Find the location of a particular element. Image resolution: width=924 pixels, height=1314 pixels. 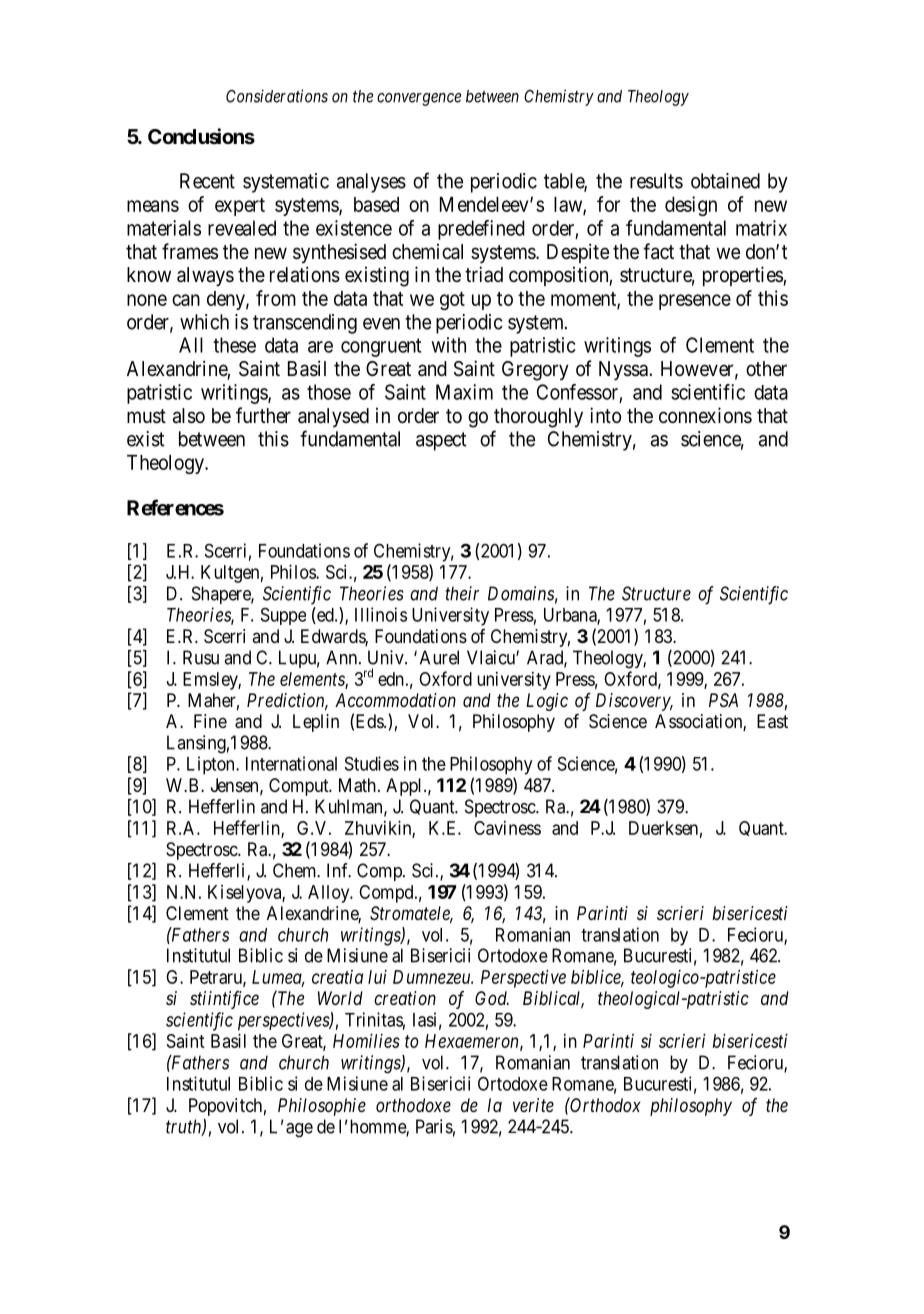

Maxim is located at coordinates (464, 392).
